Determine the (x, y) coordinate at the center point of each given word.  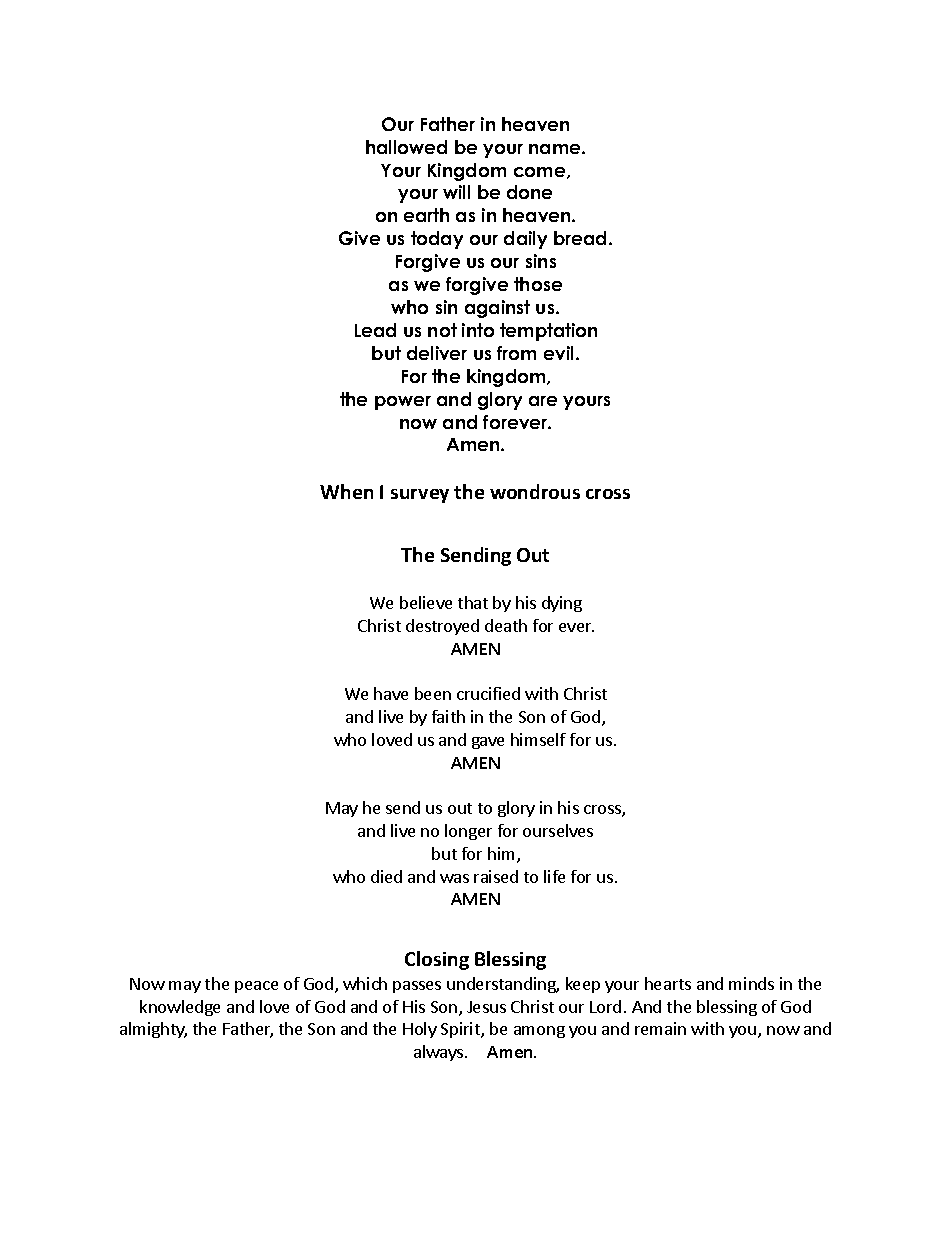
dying (562, 604)
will (456, 192)
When (346, 491)
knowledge (180, 1008)
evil (558, 353)
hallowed (406, 147)
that (473, 602)
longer (468, 832)
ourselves (558, 830)
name (556, 149)
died (386, 876)
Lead (375, 330)
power (403, 403)
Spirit (461, 1030)
